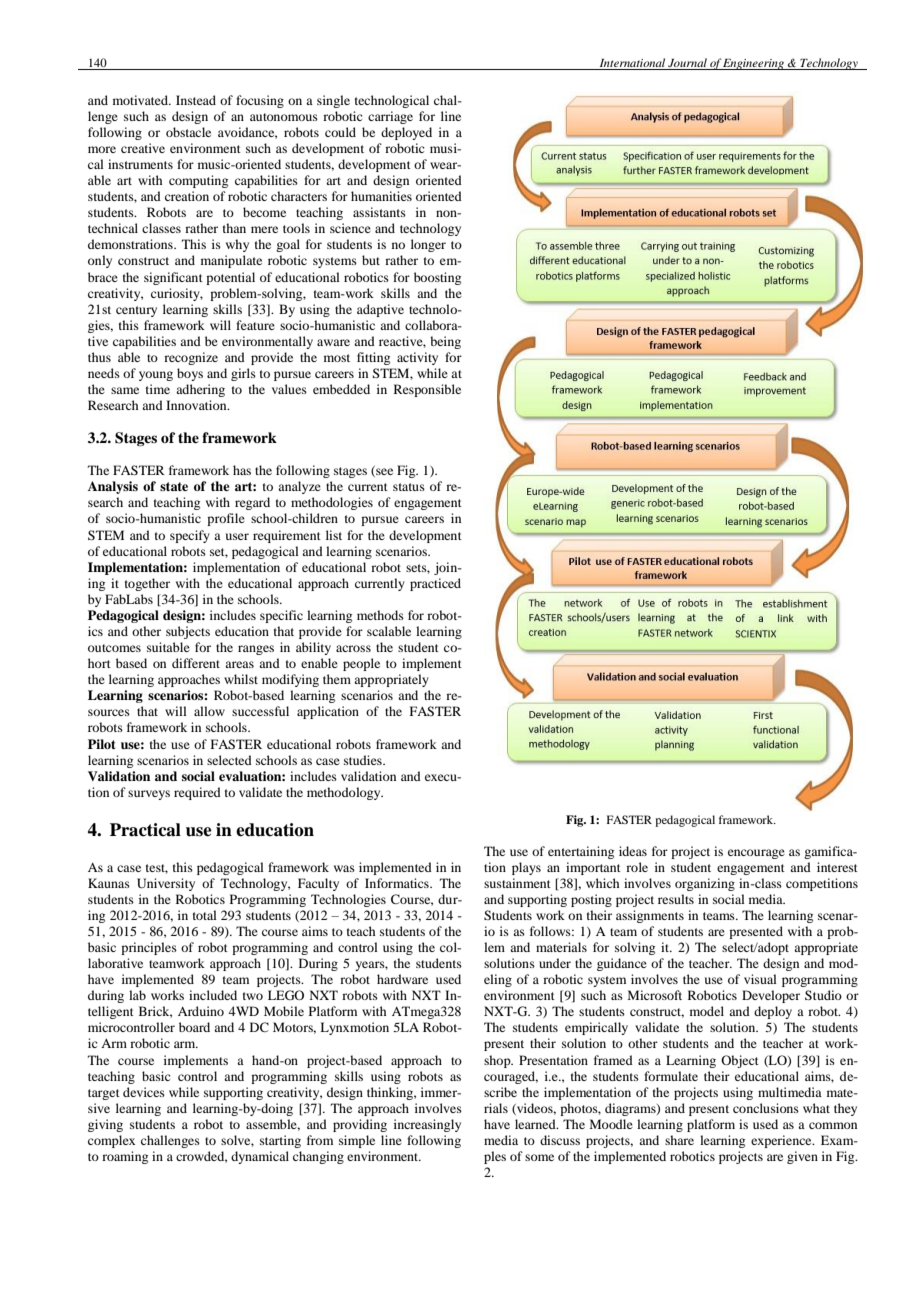 This screenshot has height=1308, width=924. Describe the element at coordinates (766, 1108) in the screenshot. I see `conclusions` at that location.
